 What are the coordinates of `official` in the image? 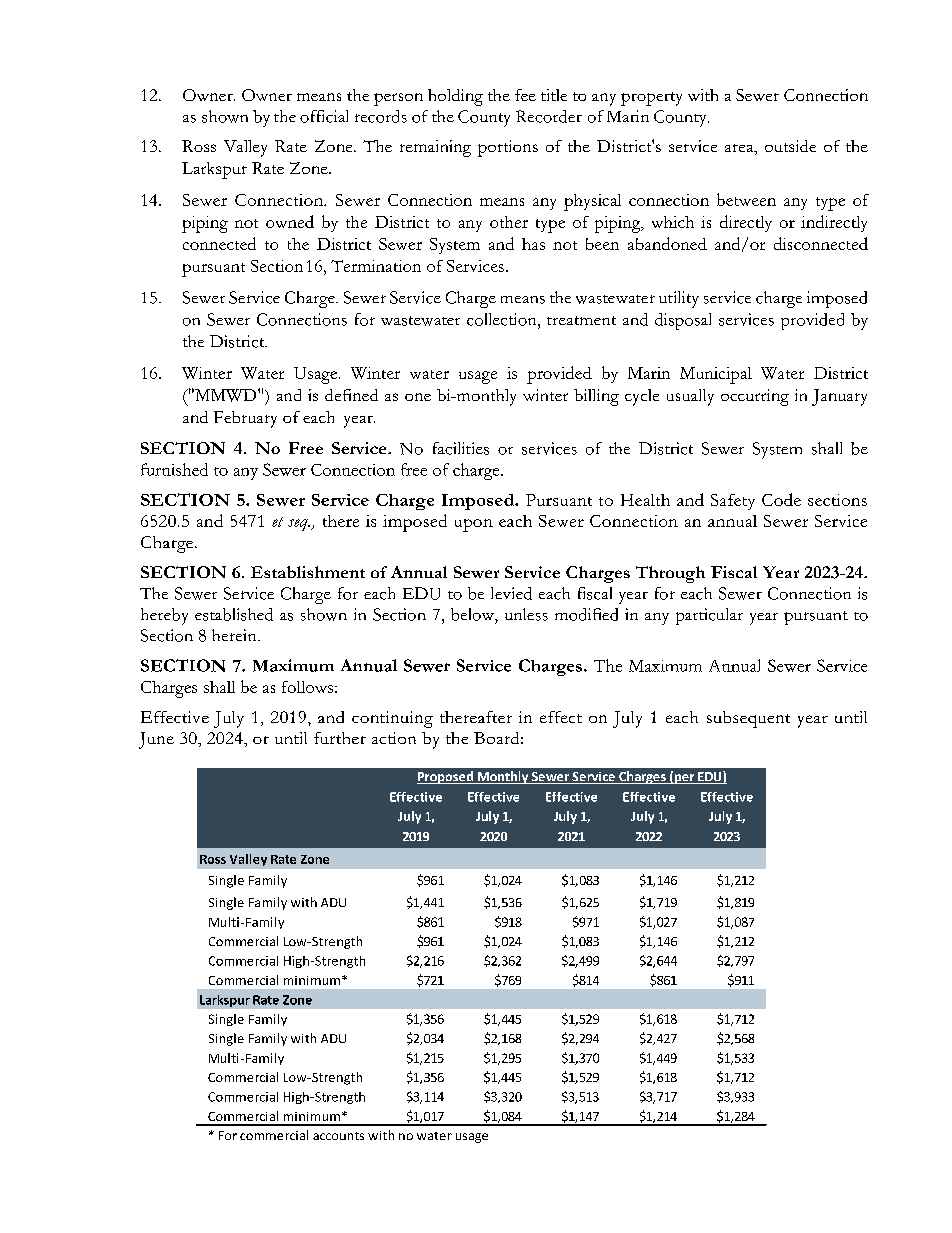 It's located at (324, 116).
